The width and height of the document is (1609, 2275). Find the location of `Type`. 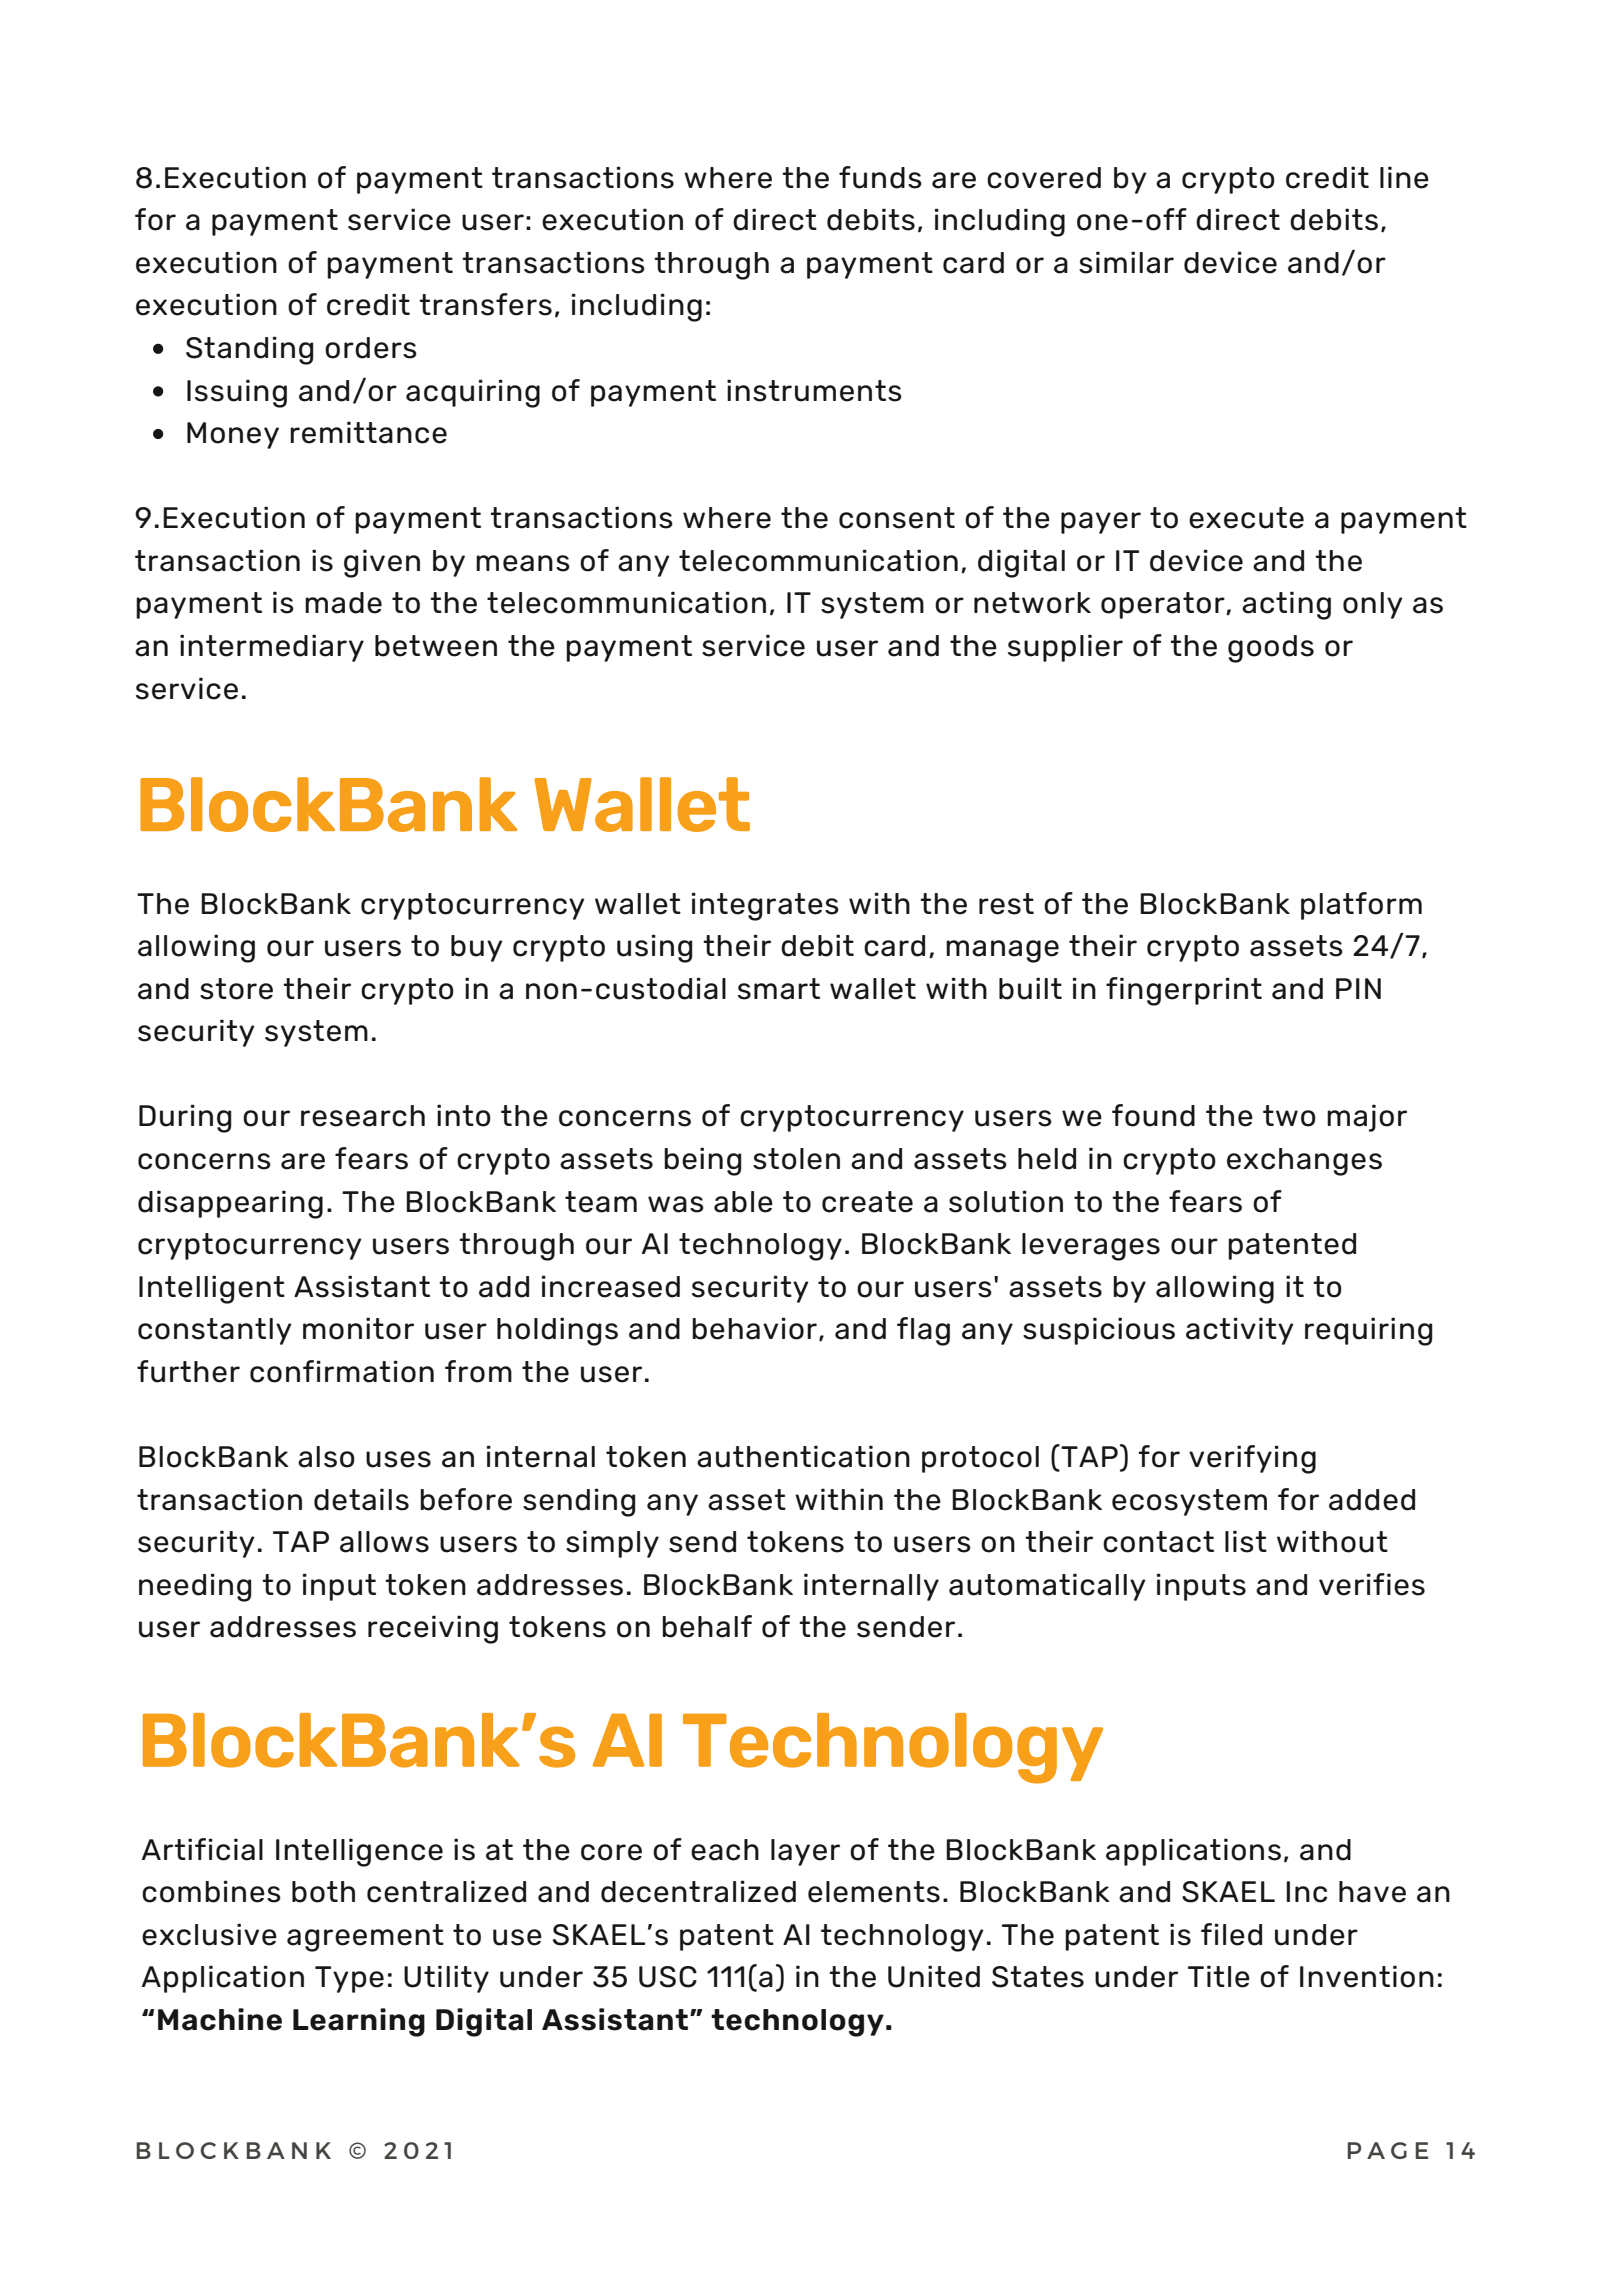

Type is located at coordinates (349, 1979).
